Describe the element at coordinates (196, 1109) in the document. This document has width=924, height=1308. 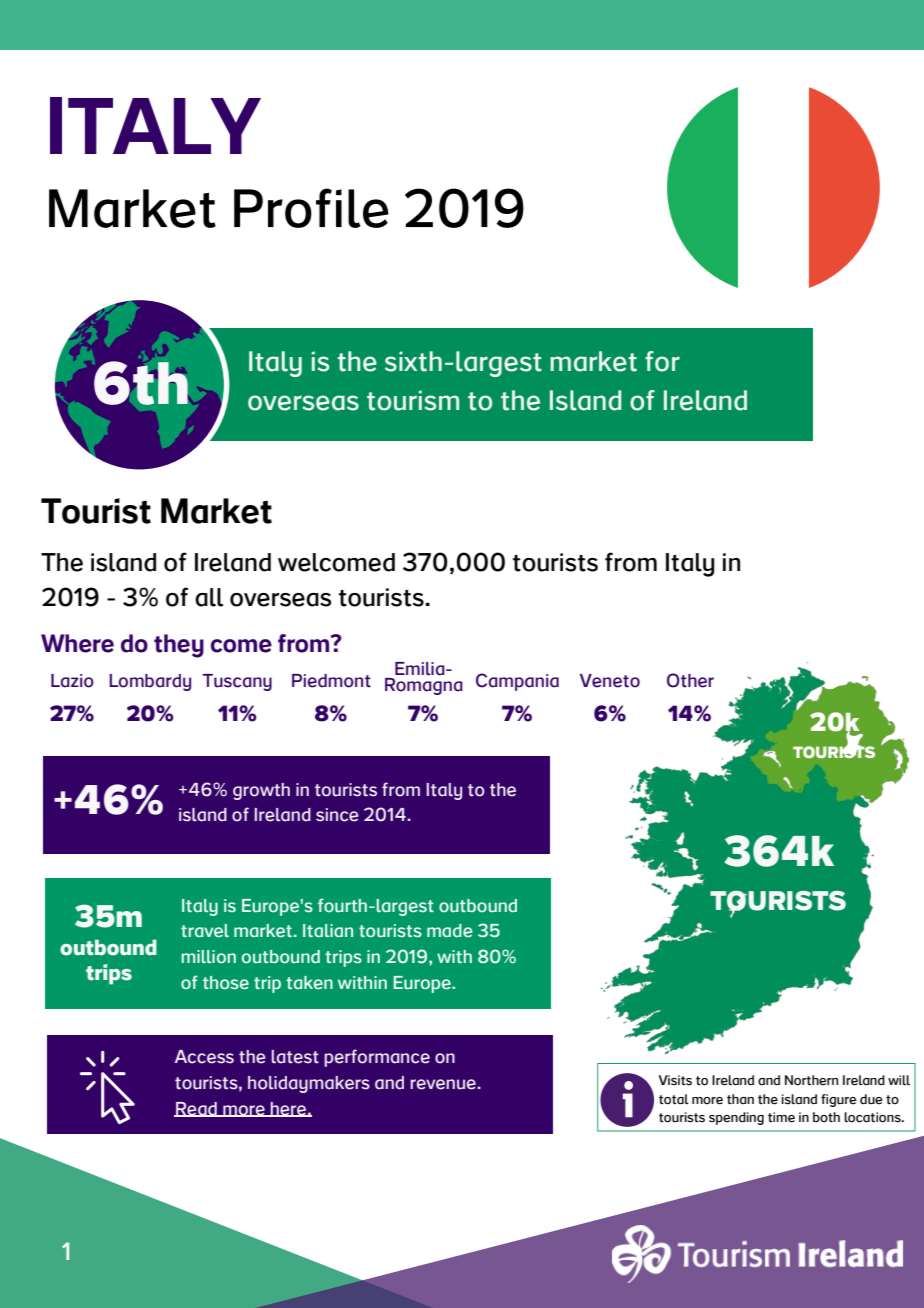
I see `Read` at that location.
